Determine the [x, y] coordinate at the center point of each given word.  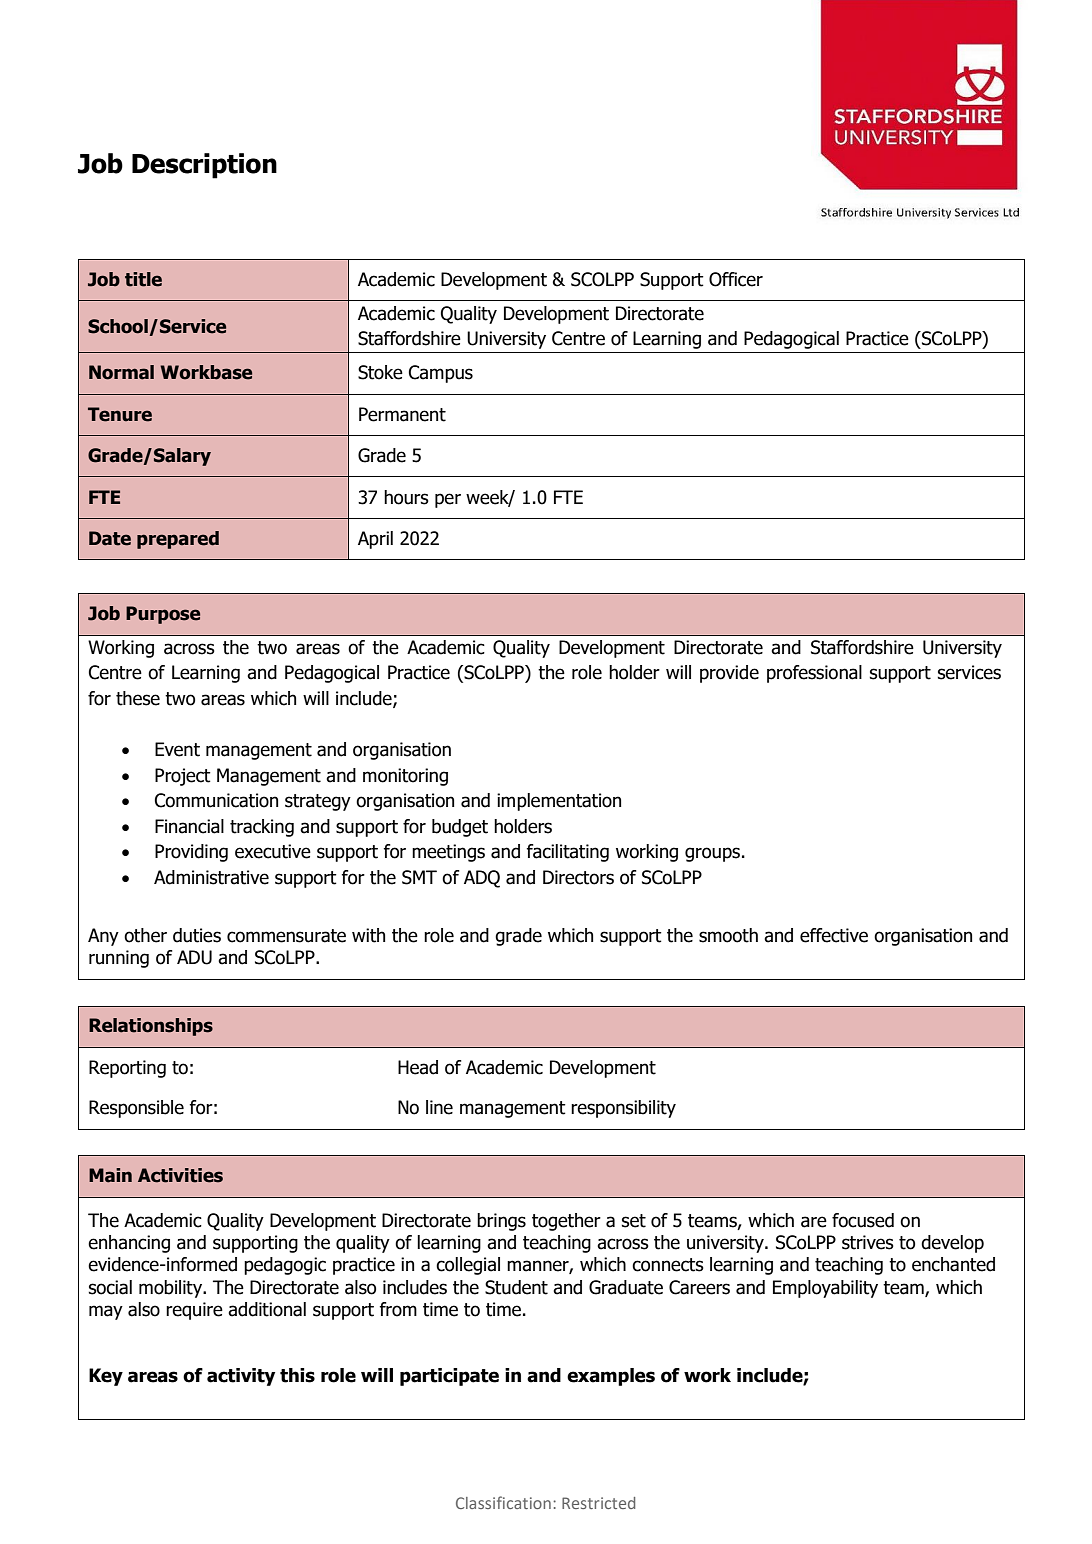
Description [204, 166]
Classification [503, 1502]
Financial [189, 826]
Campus [441, 374]
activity [241, 1377]
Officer [736, 279]
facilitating [568, 853]
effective [834, 935]
